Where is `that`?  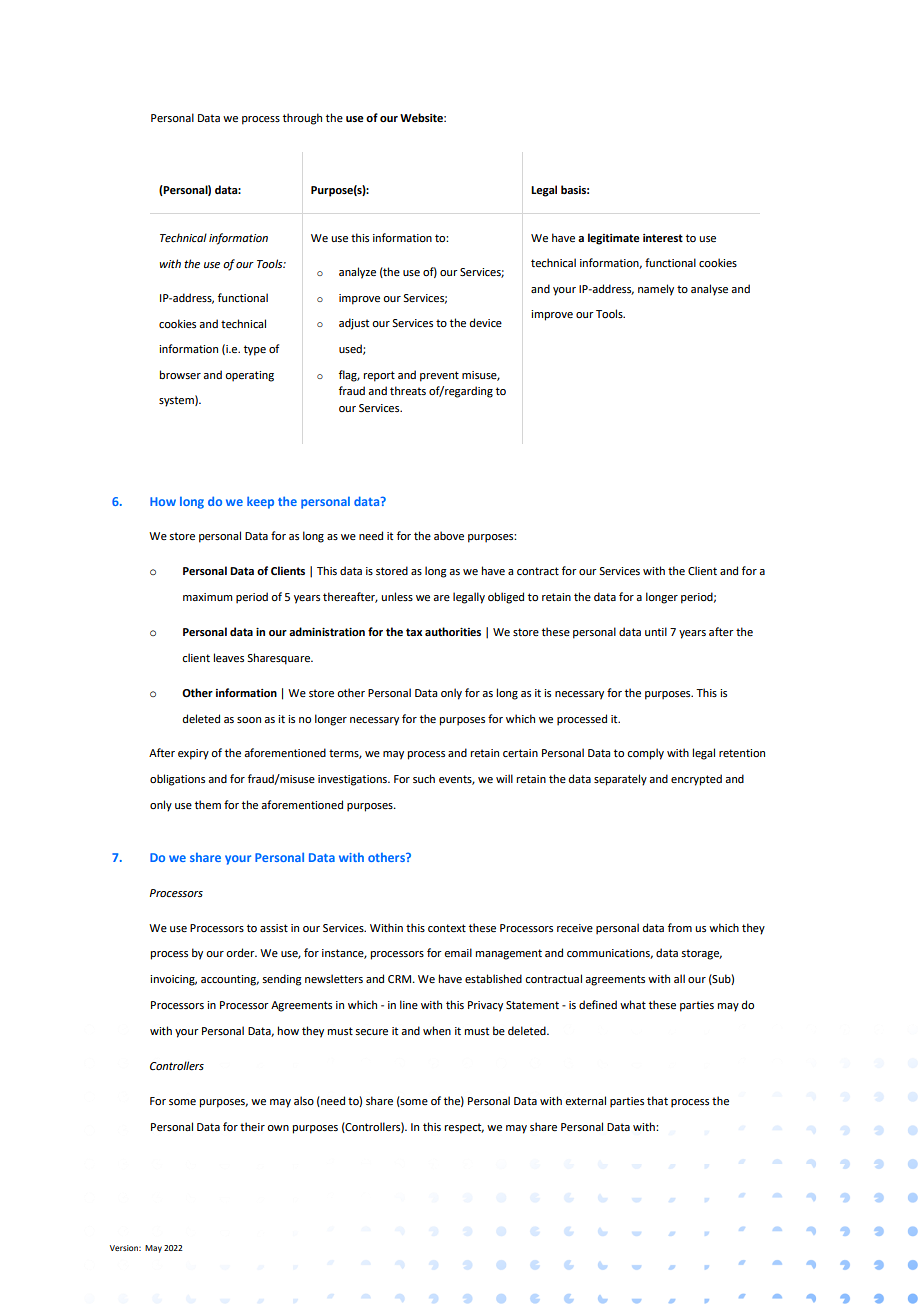 that is located at coordinates (657, 1100).
